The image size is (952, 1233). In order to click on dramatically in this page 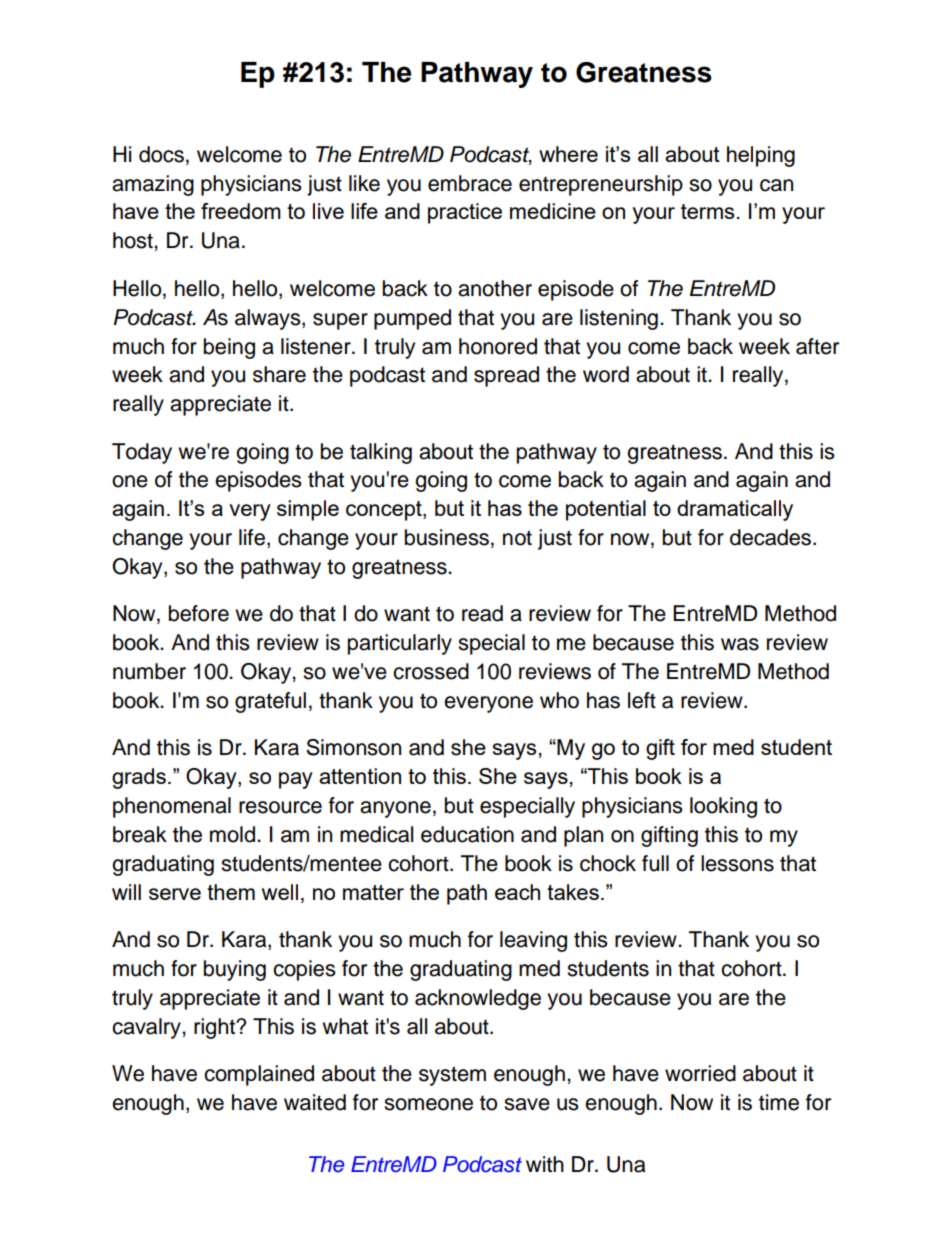, I will do `click(735, 510)`.
